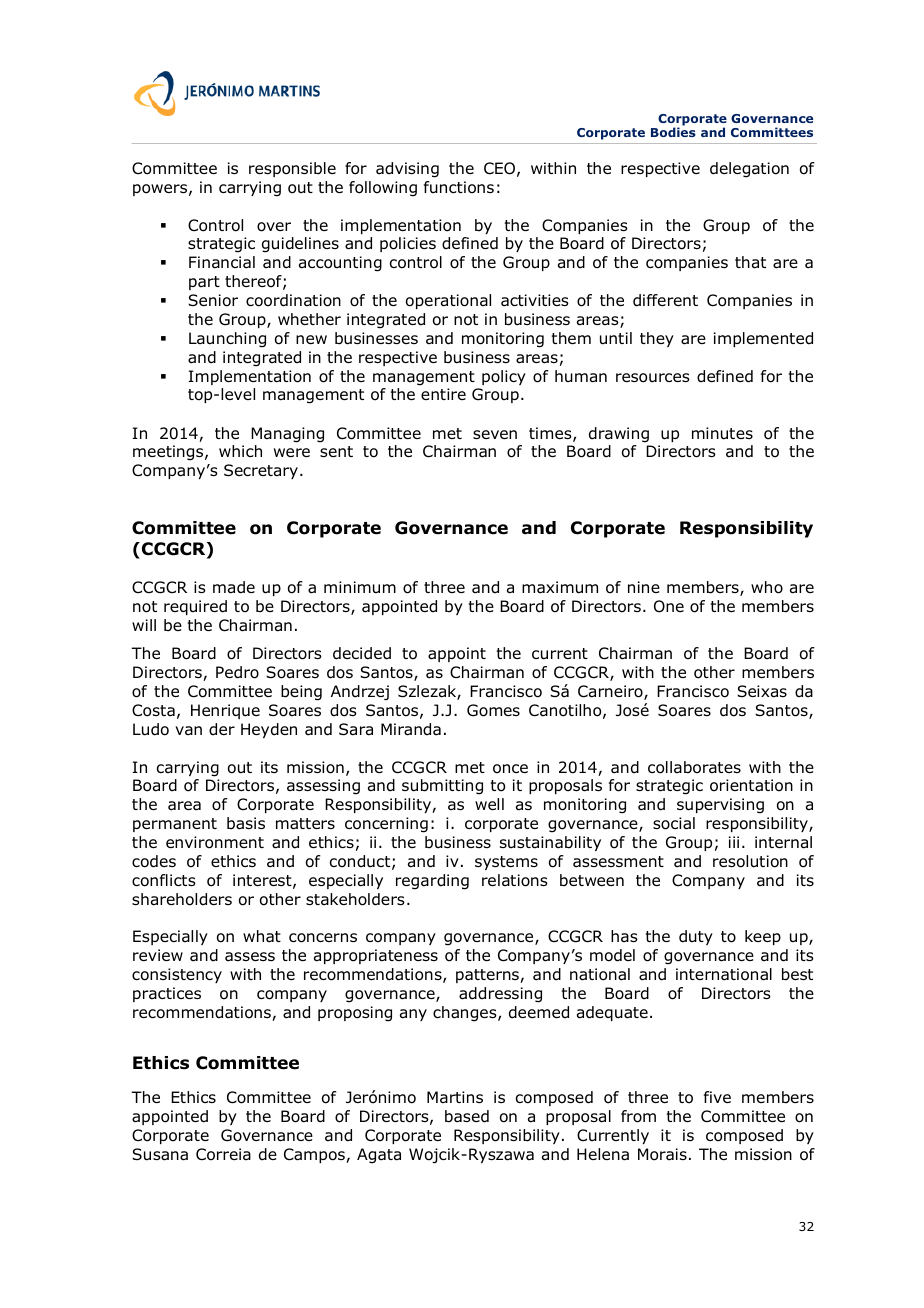  What do you see at coordinates (749, 170) in the screenshot?
I see `delegation` at bounding box center [749, 170].
